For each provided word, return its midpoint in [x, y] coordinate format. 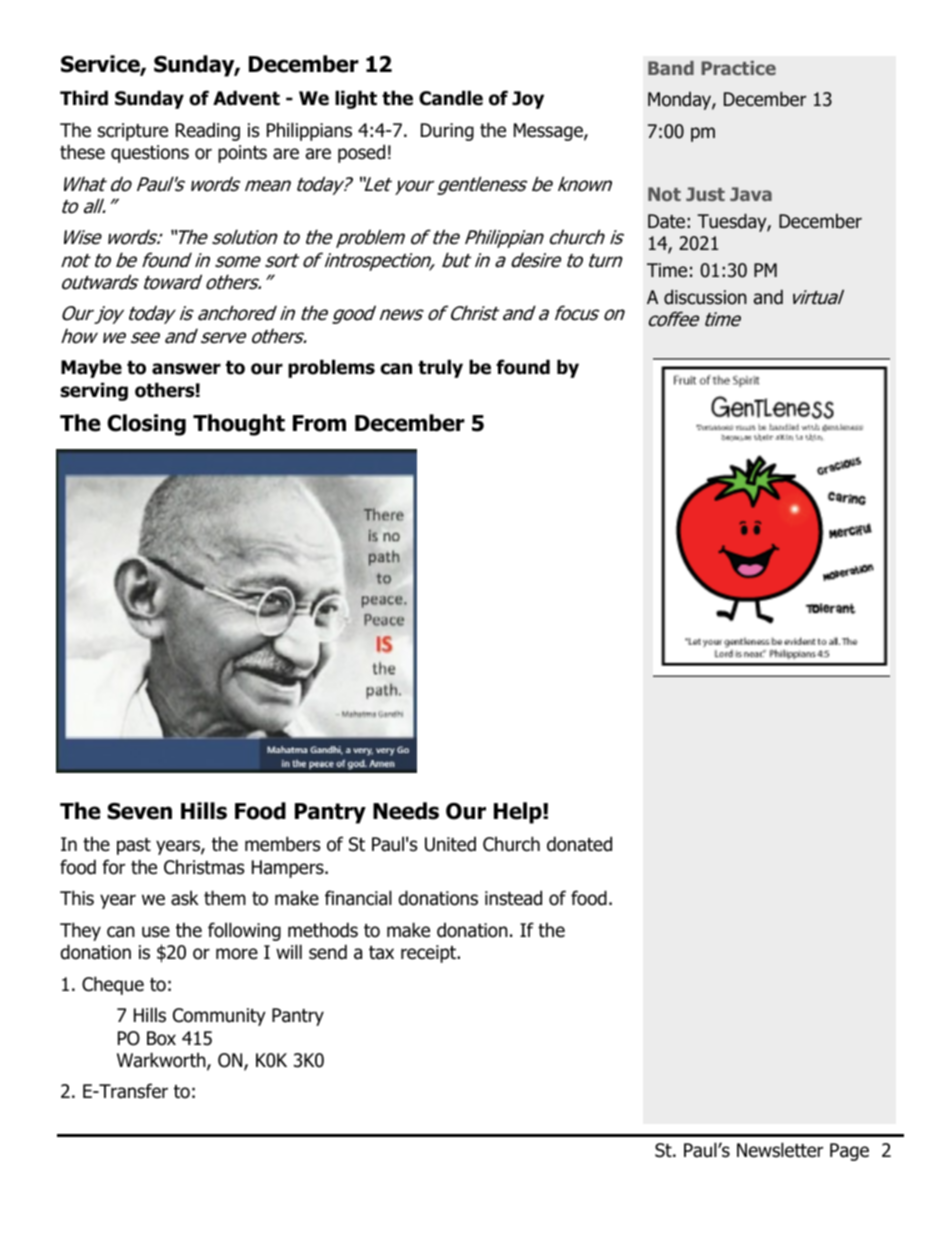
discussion [705, 297]
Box [161, 1038]
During [447, 132]
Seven [139, 811]
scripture [133, 132]
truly [440, 368]
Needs [406, 811]
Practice [738, 68]
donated [579, 844]
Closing [146, 425]
